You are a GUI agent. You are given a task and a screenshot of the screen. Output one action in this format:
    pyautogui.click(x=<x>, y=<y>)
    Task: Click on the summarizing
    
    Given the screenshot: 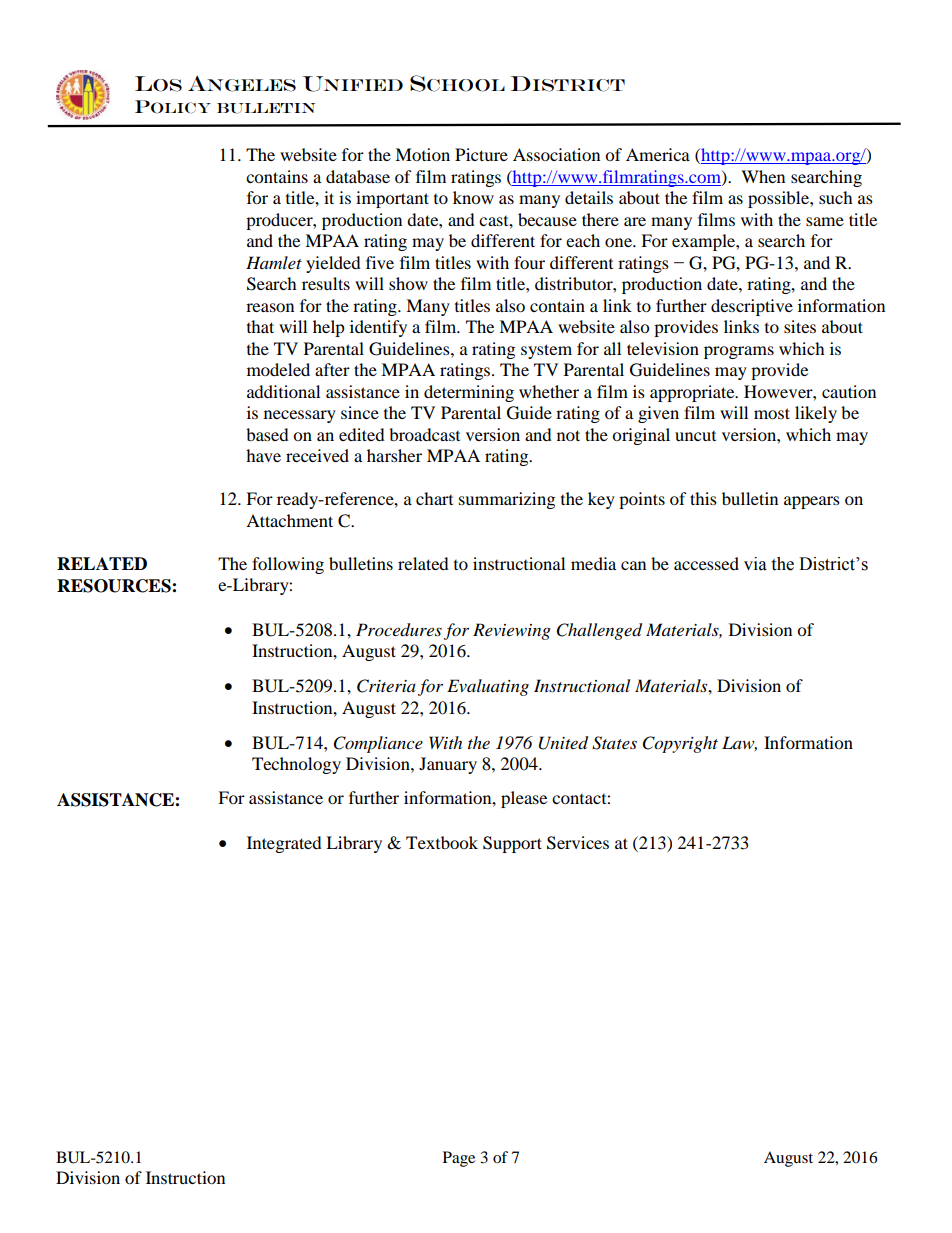 What is the action you would take?
    pyautogui.click(x=507, y=500)
